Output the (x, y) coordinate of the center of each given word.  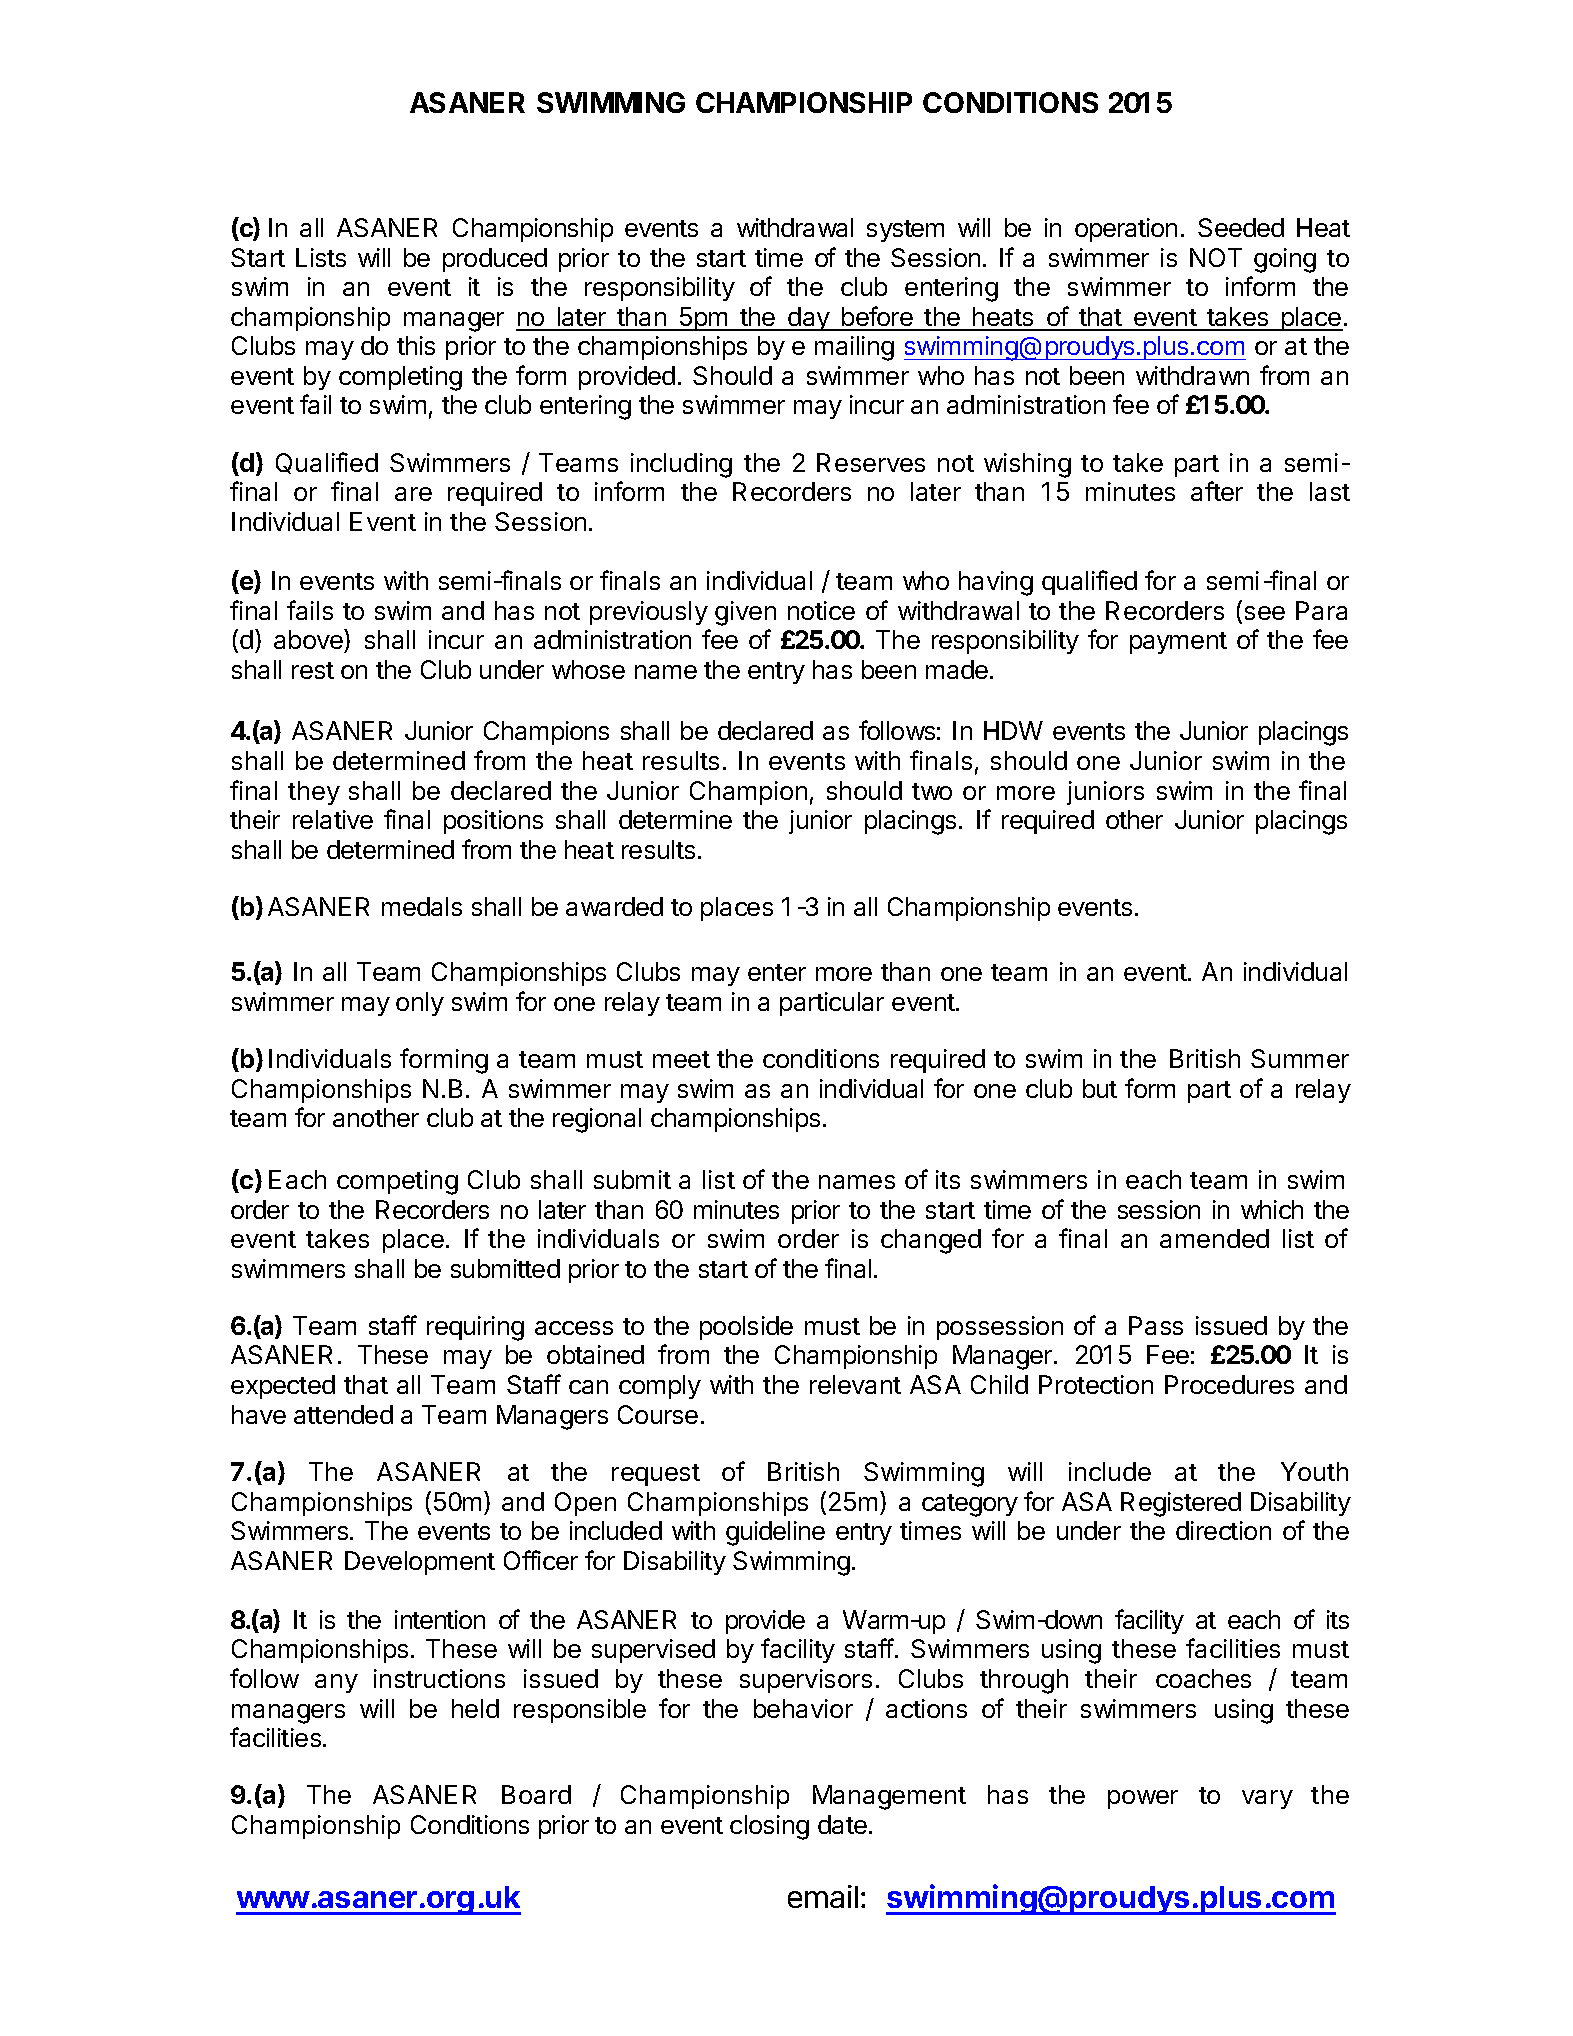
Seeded (1241, 227)
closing (769, 1827)
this (416, 345)
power (1143, 1799)
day (809, 319)
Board (536, 1794)
